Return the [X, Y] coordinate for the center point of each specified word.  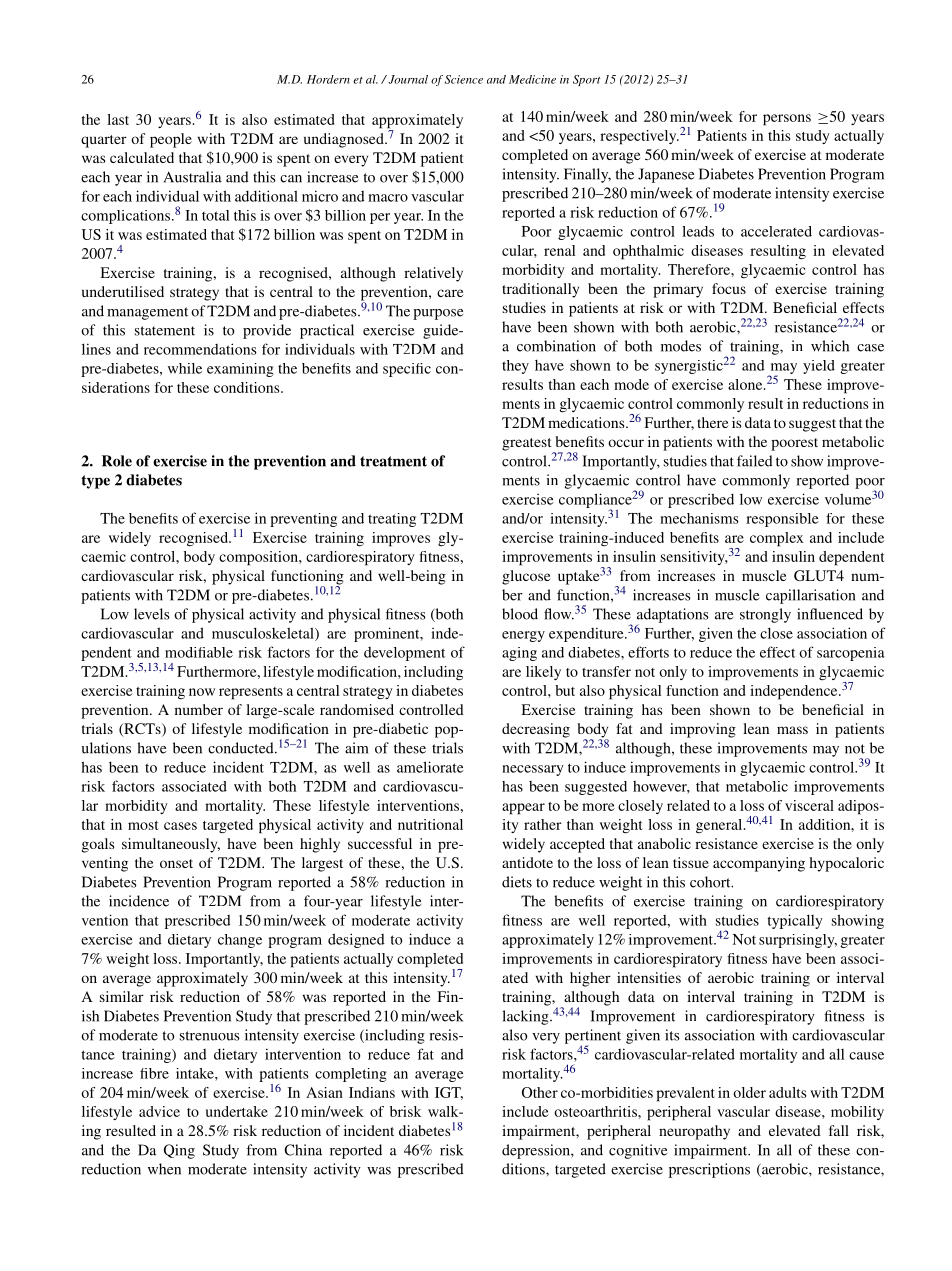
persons [787, 120]
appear [523, 809]
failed [755, 461]
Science [464, 79]
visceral [809, 805]
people [171, 140]
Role [117, 461]
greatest [528, 445]
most [143, 825]
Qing [179, 1151]
